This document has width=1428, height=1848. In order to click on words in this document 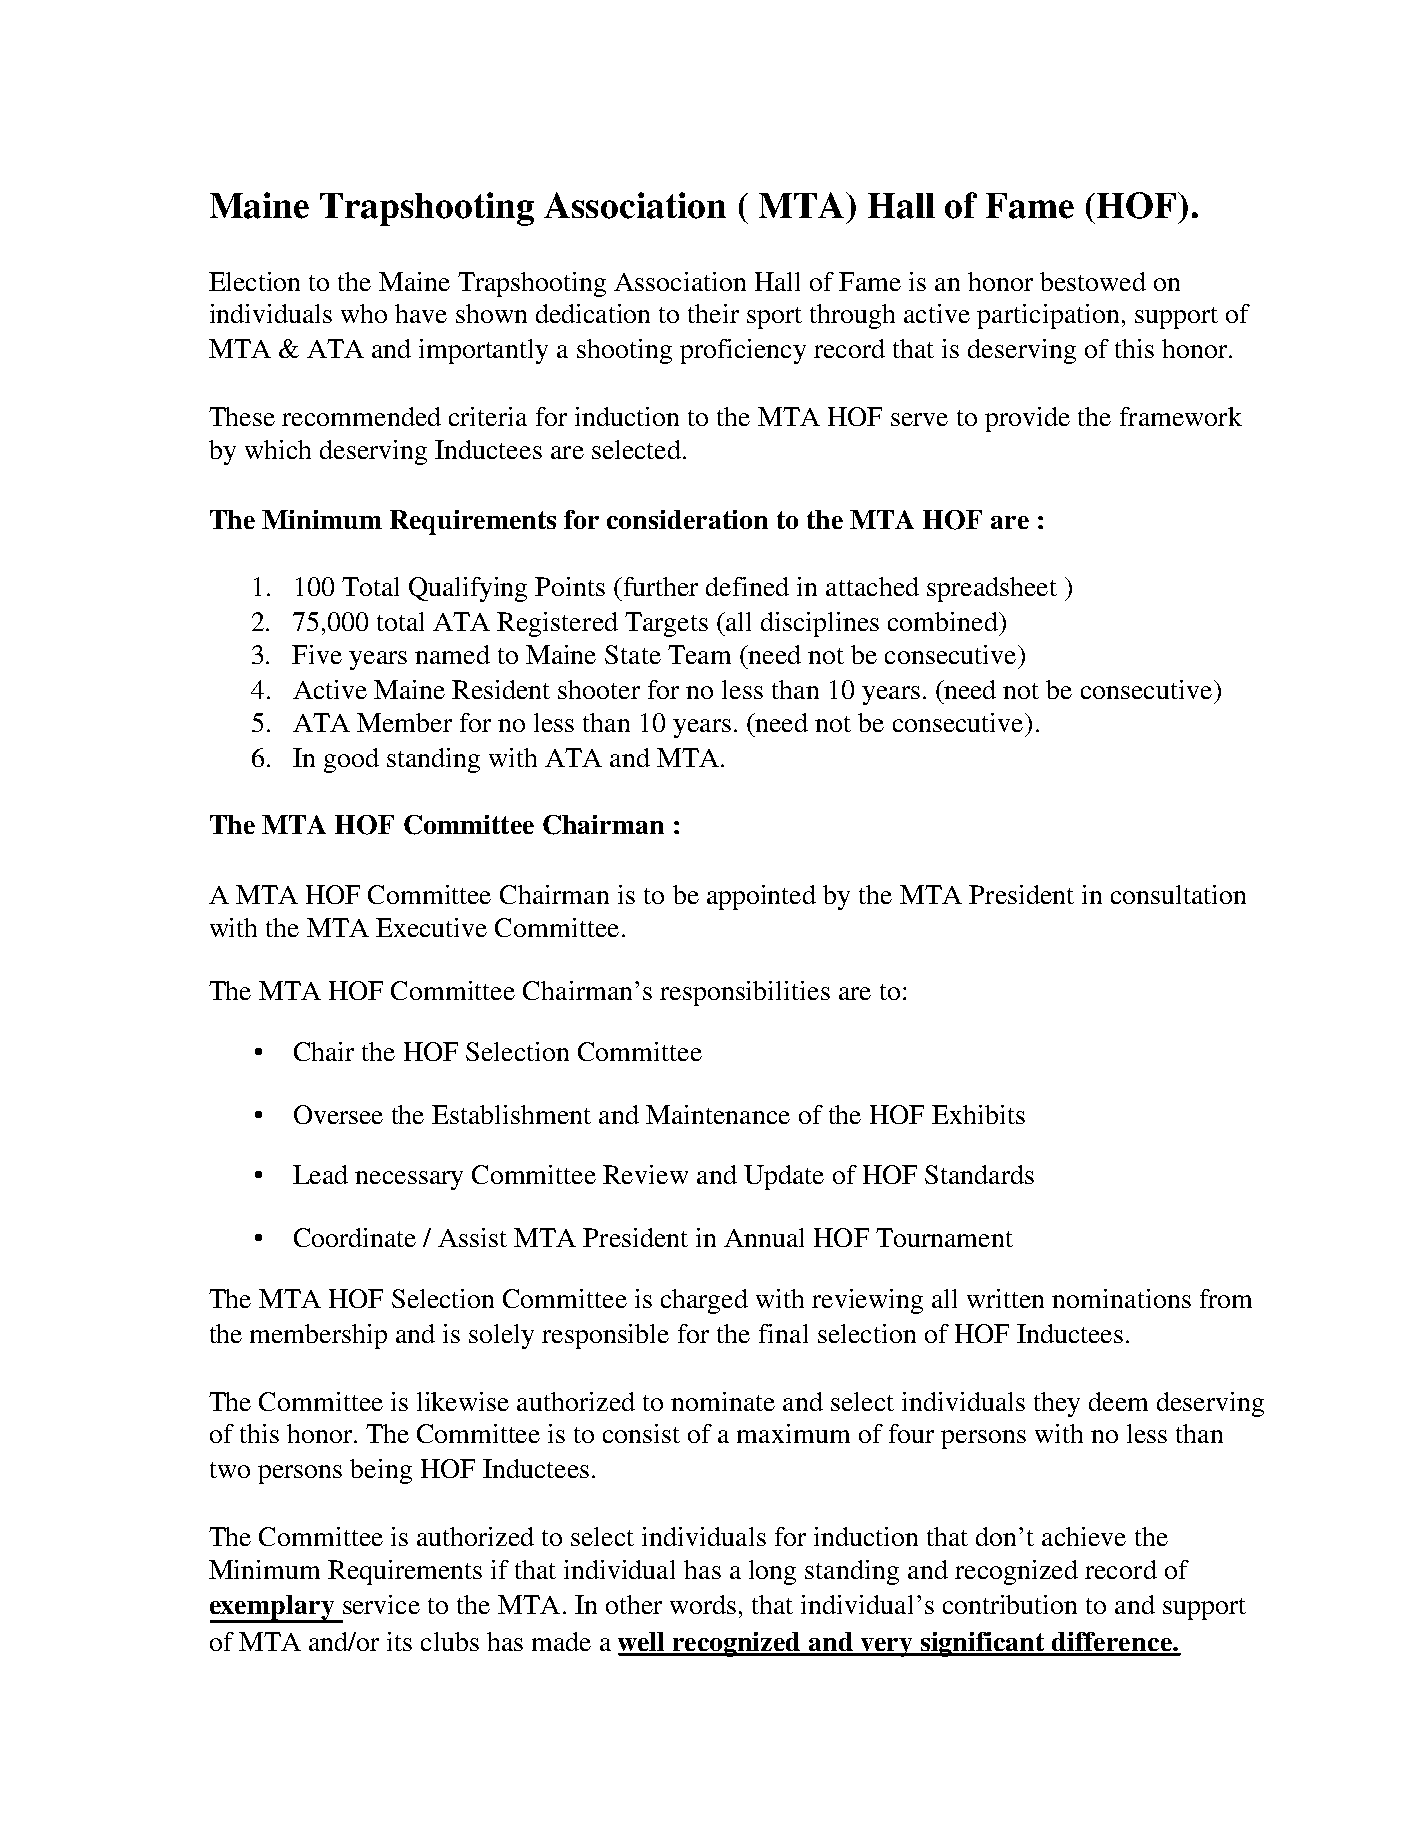, I will do `click(703, 1604)`.
